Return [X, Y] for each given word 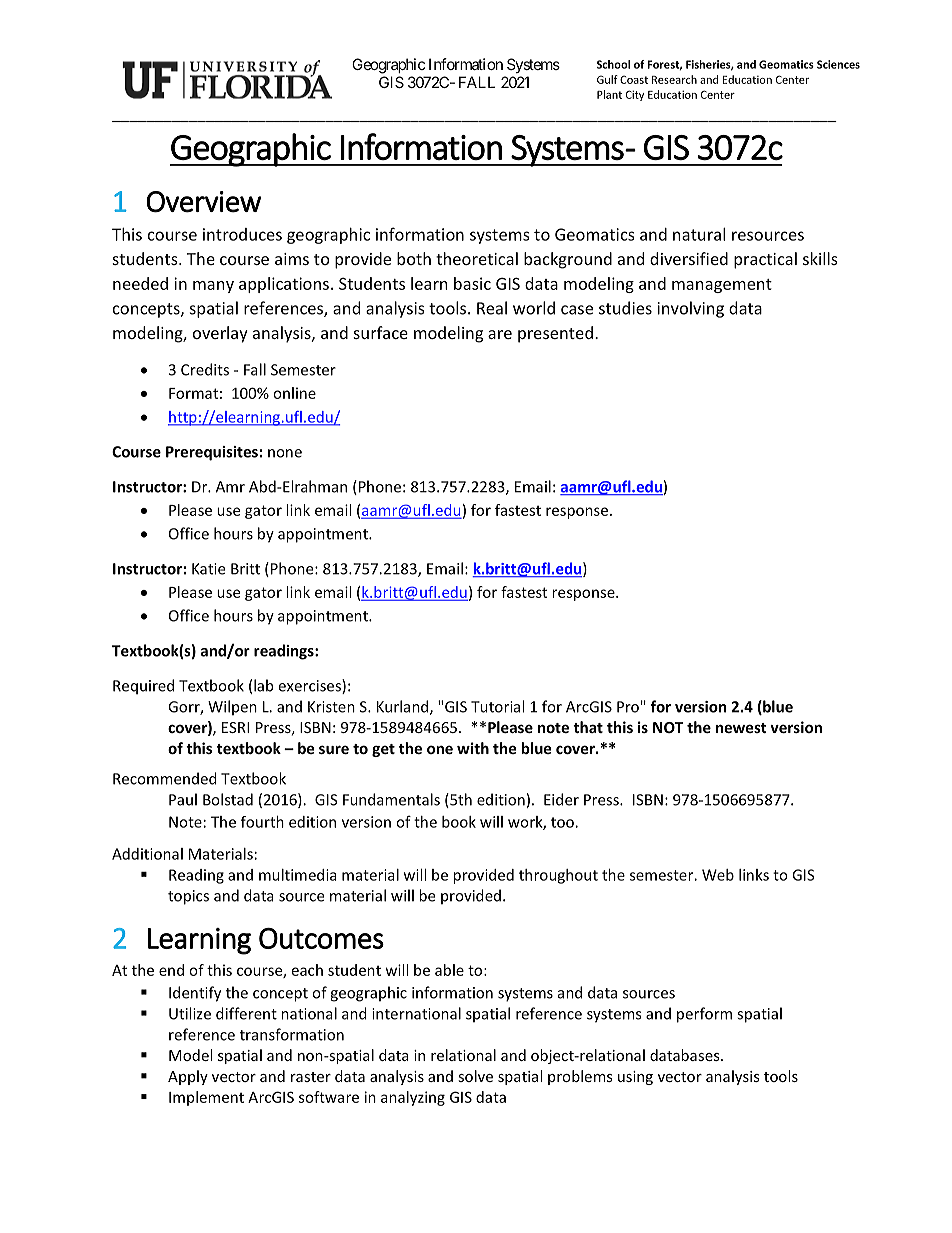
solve [475, 1076]
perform [704, 1015]
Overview [203, 202]
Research [674, 79]
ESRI [235, 727]
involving [691, 309]
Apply [188, 1077]
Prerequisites [212, 453]
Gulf [607, 79]
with [473, 748]
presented [555, 334]
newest [741, 728]
